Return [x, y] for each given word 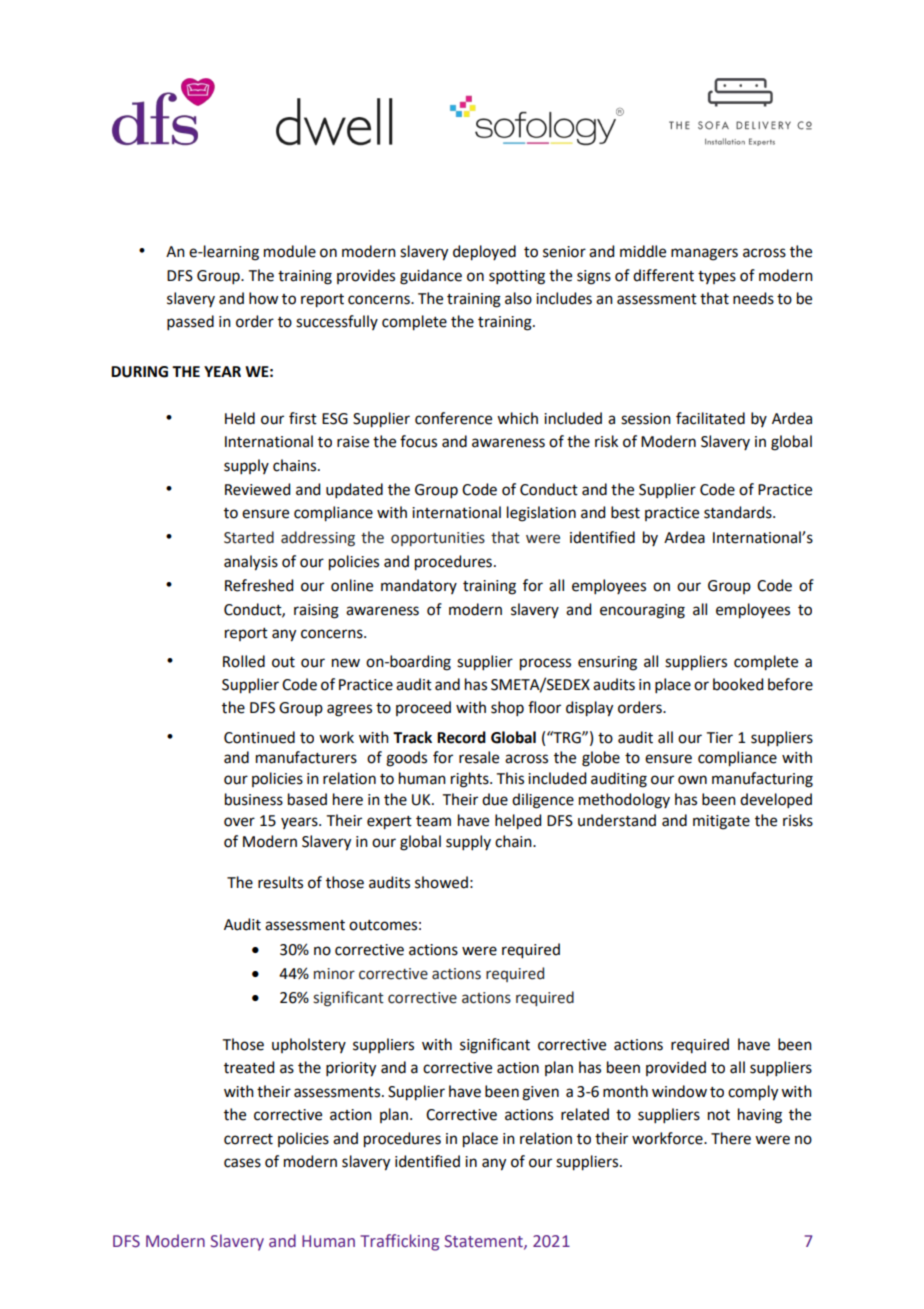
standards [739, 512]
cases [242, 1163]
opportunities [438, 539]
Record [461, 737]
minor [334, 974]
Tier [720, 738]
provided [676, 1068]
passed [190, 322]
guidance [431, 277]
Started [249, 537]
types [717, 277]
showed [441, 882]
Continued [259, 737]
